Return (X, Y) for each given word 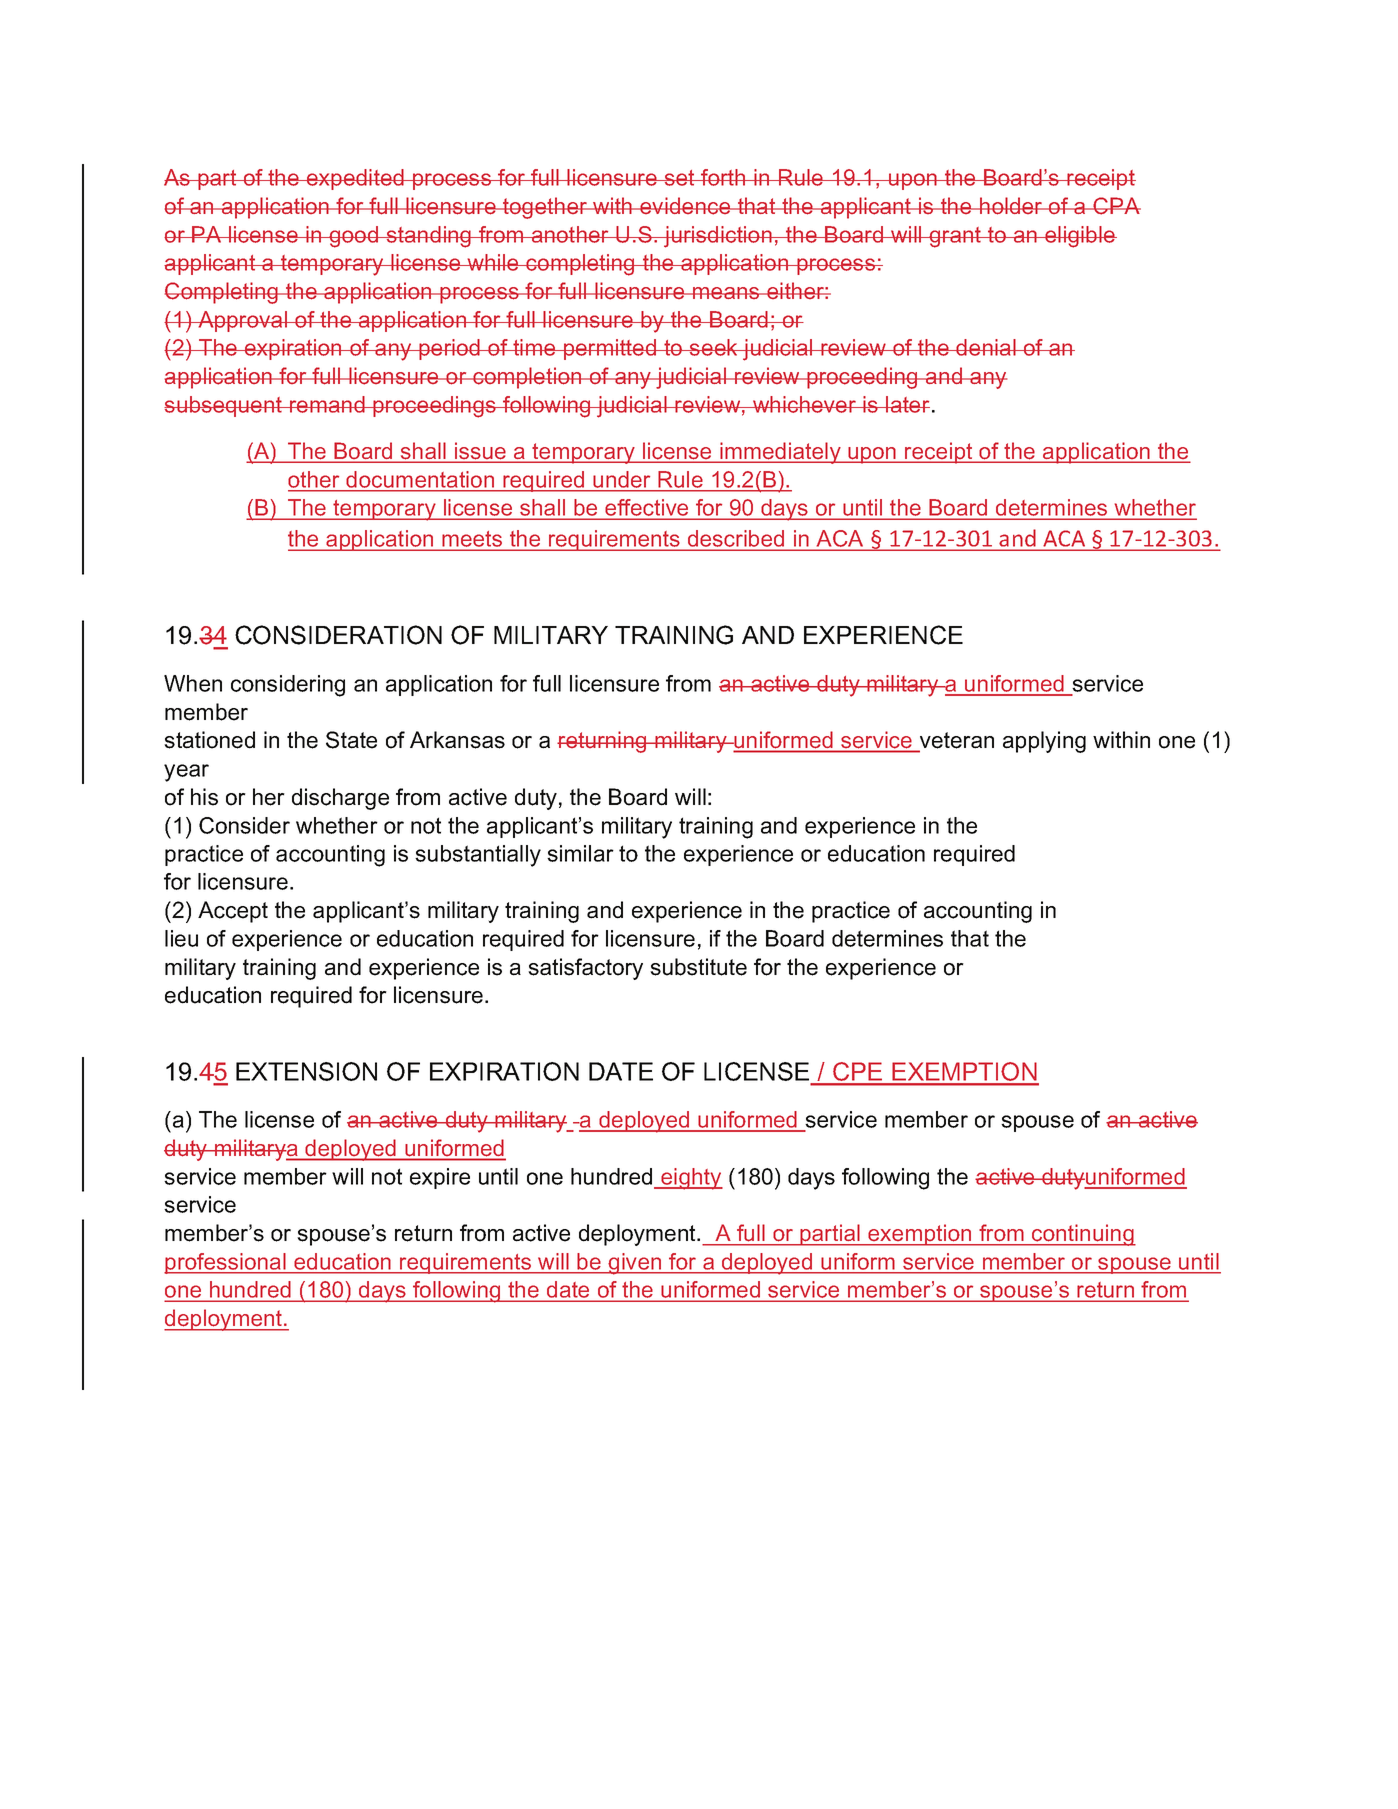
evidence (685, 206)
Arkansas (457, 740)
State (351, 740)
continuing (1083, 1235)
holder (1011, 206)
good (354, 237)
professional (226, 1263)
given (635, 1264)
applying (1044, 742)
